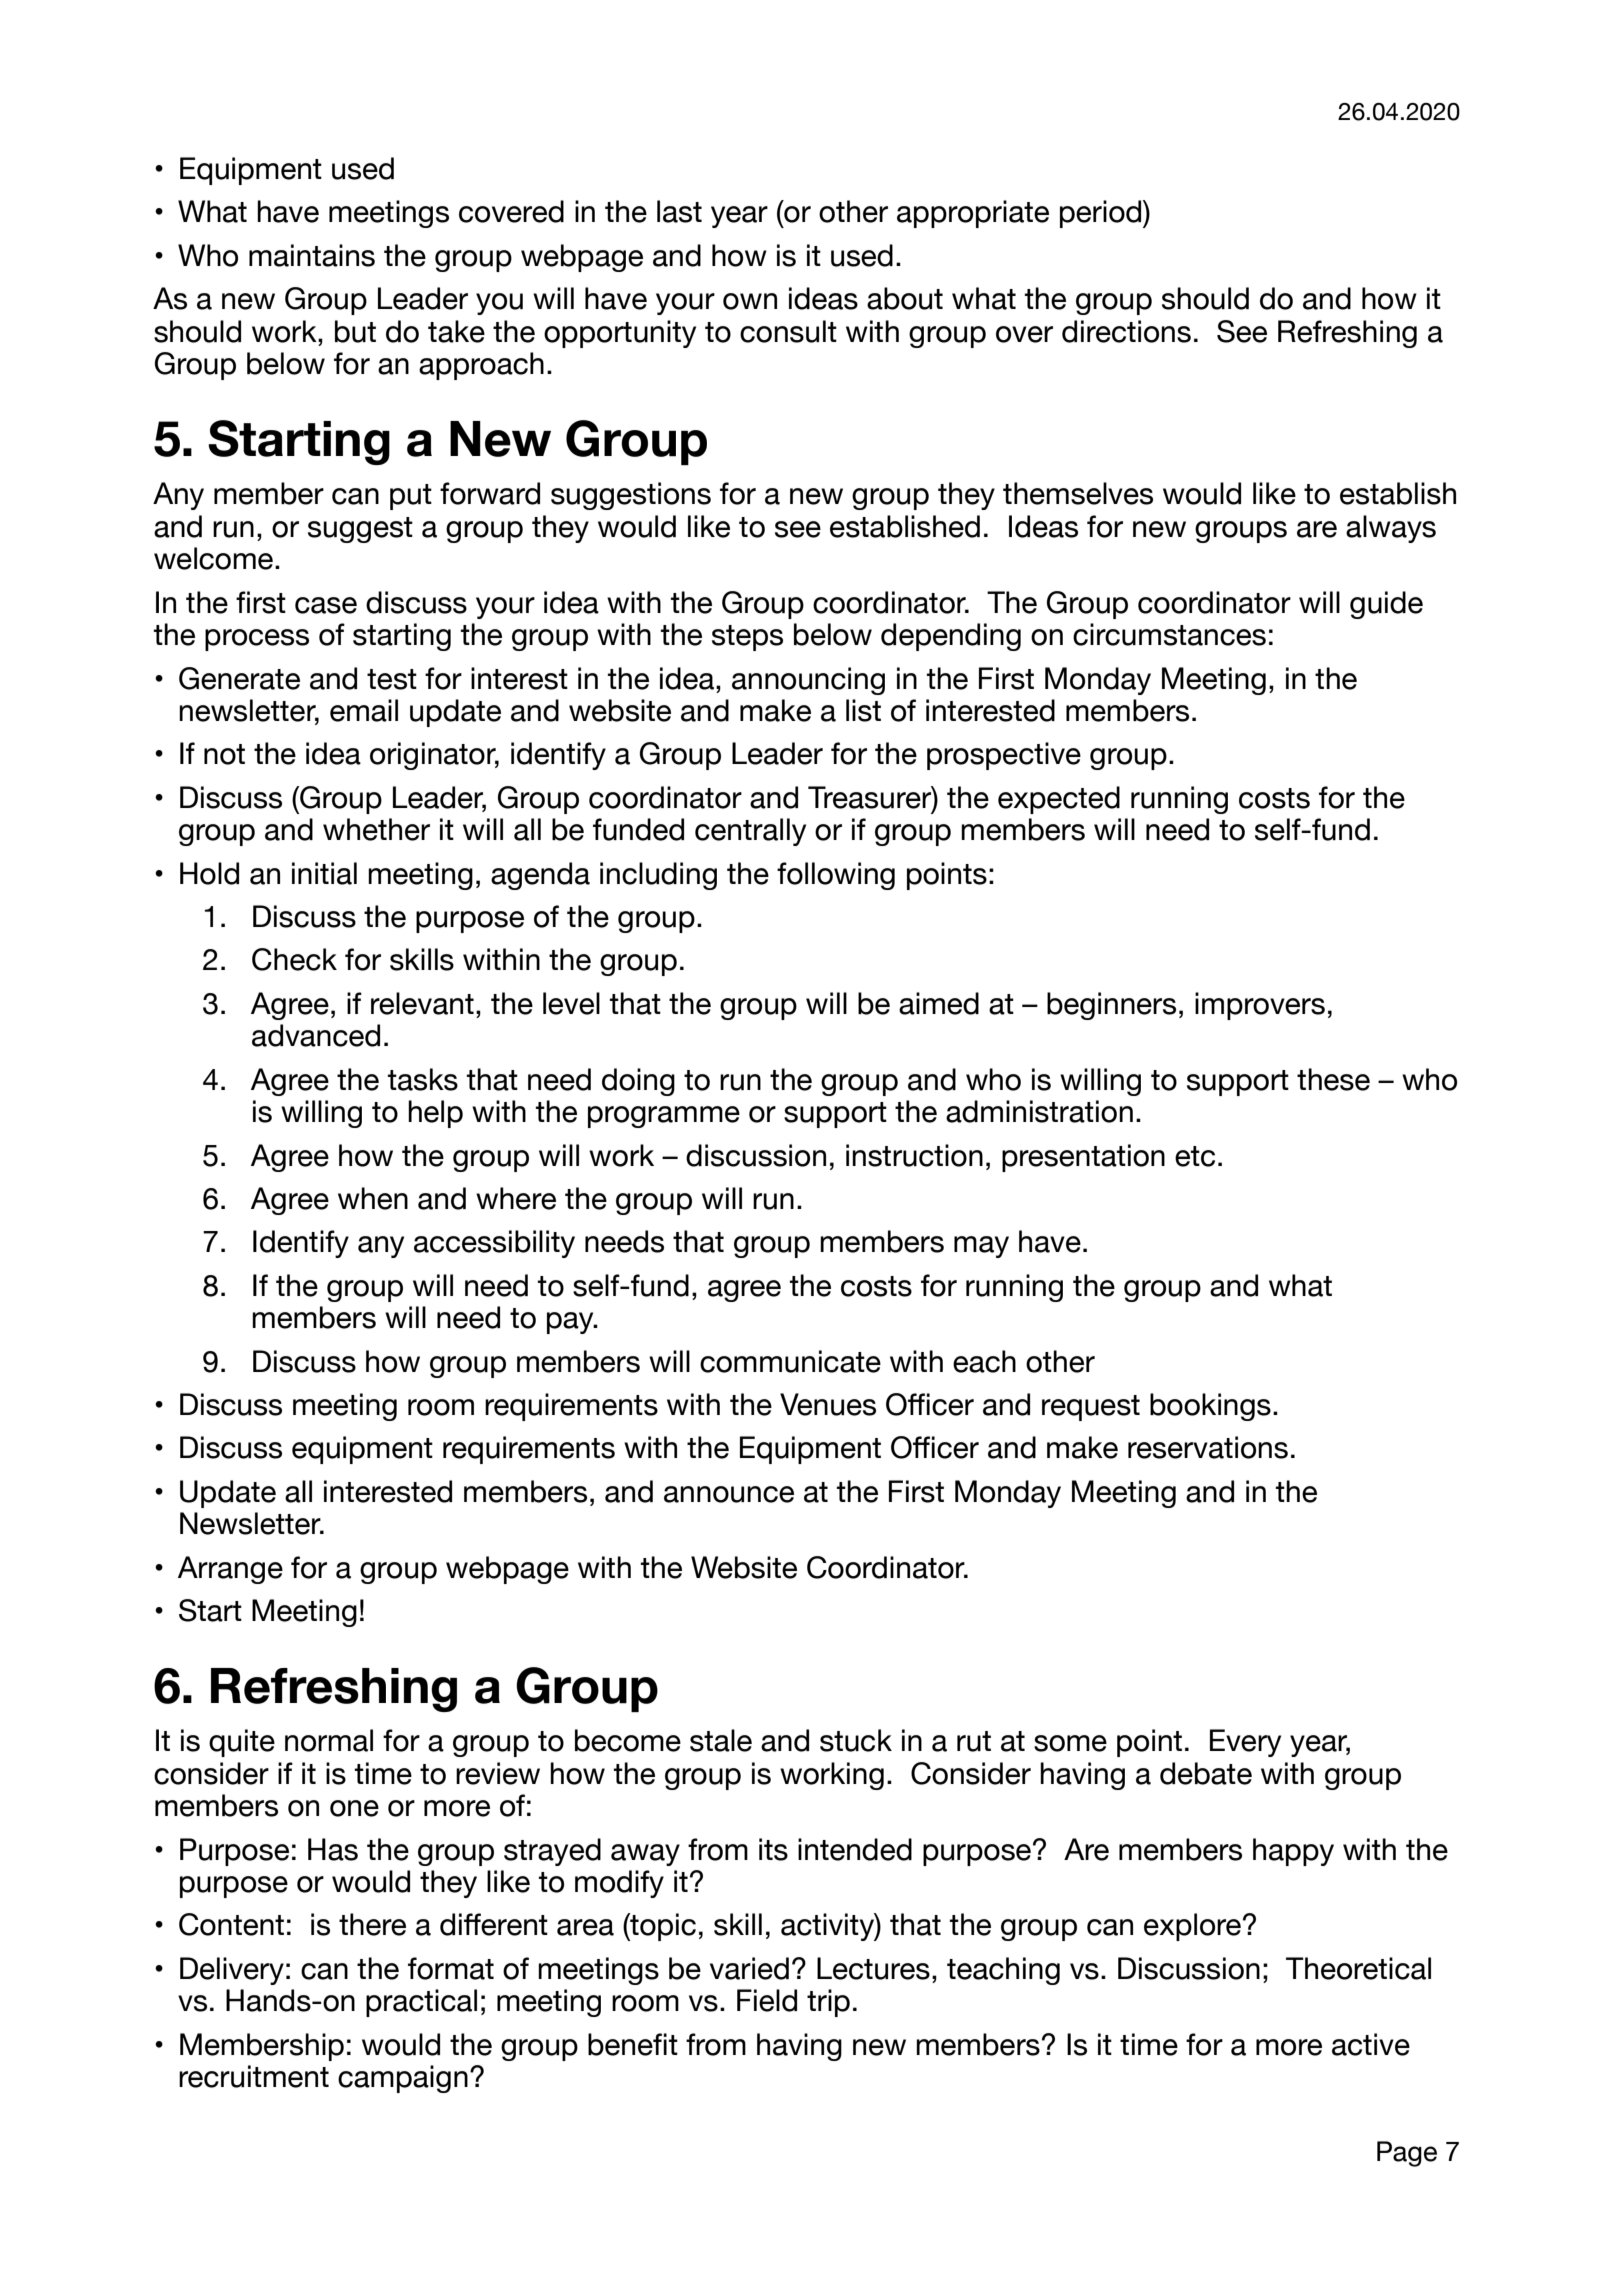 Image resolution: width=1614 pixels, height=2282 pixels. I want to click on directions, so click(1126, 331).
